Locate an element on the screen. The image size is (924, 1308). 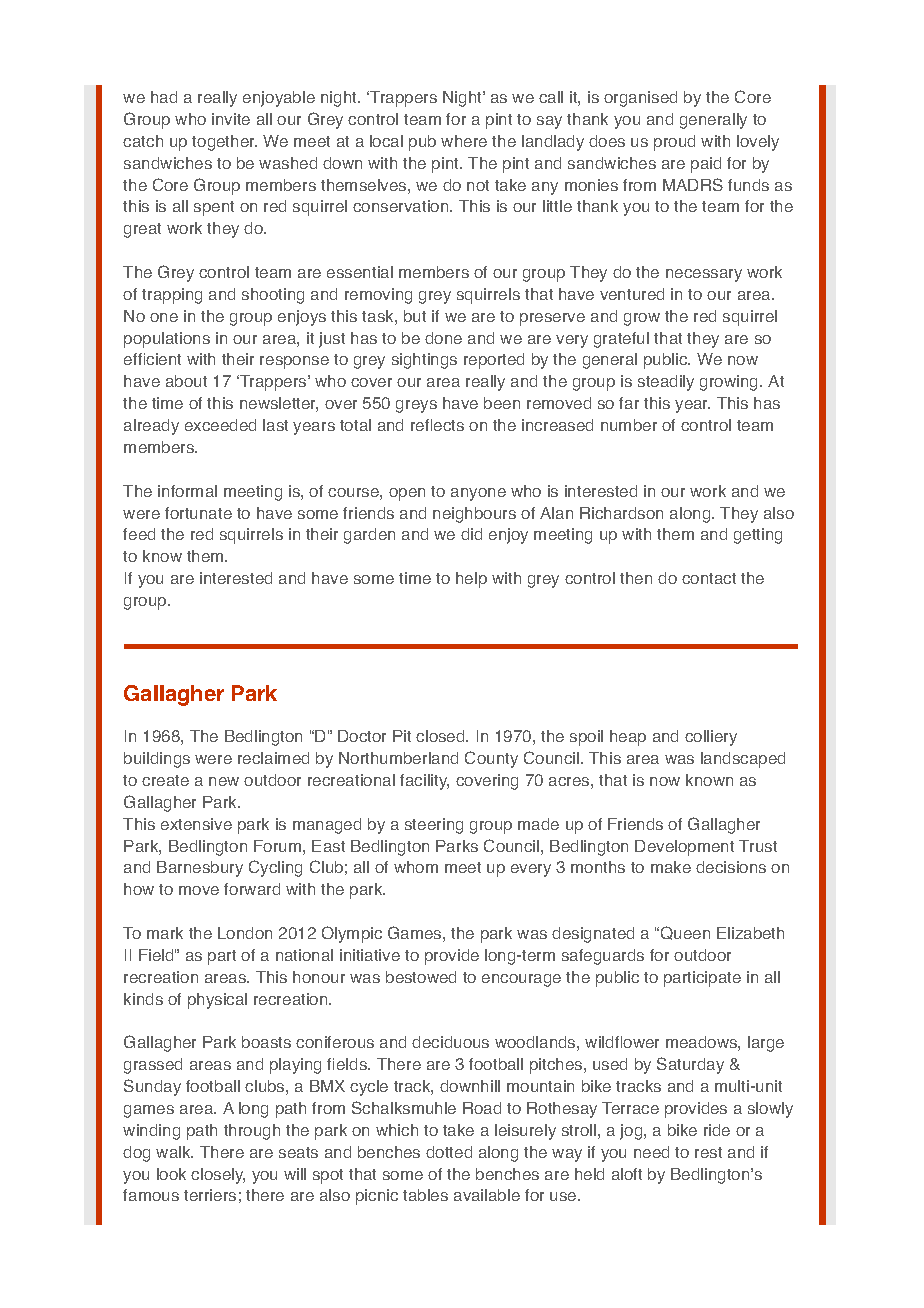
steadily is located at coordinates (666, 383).
